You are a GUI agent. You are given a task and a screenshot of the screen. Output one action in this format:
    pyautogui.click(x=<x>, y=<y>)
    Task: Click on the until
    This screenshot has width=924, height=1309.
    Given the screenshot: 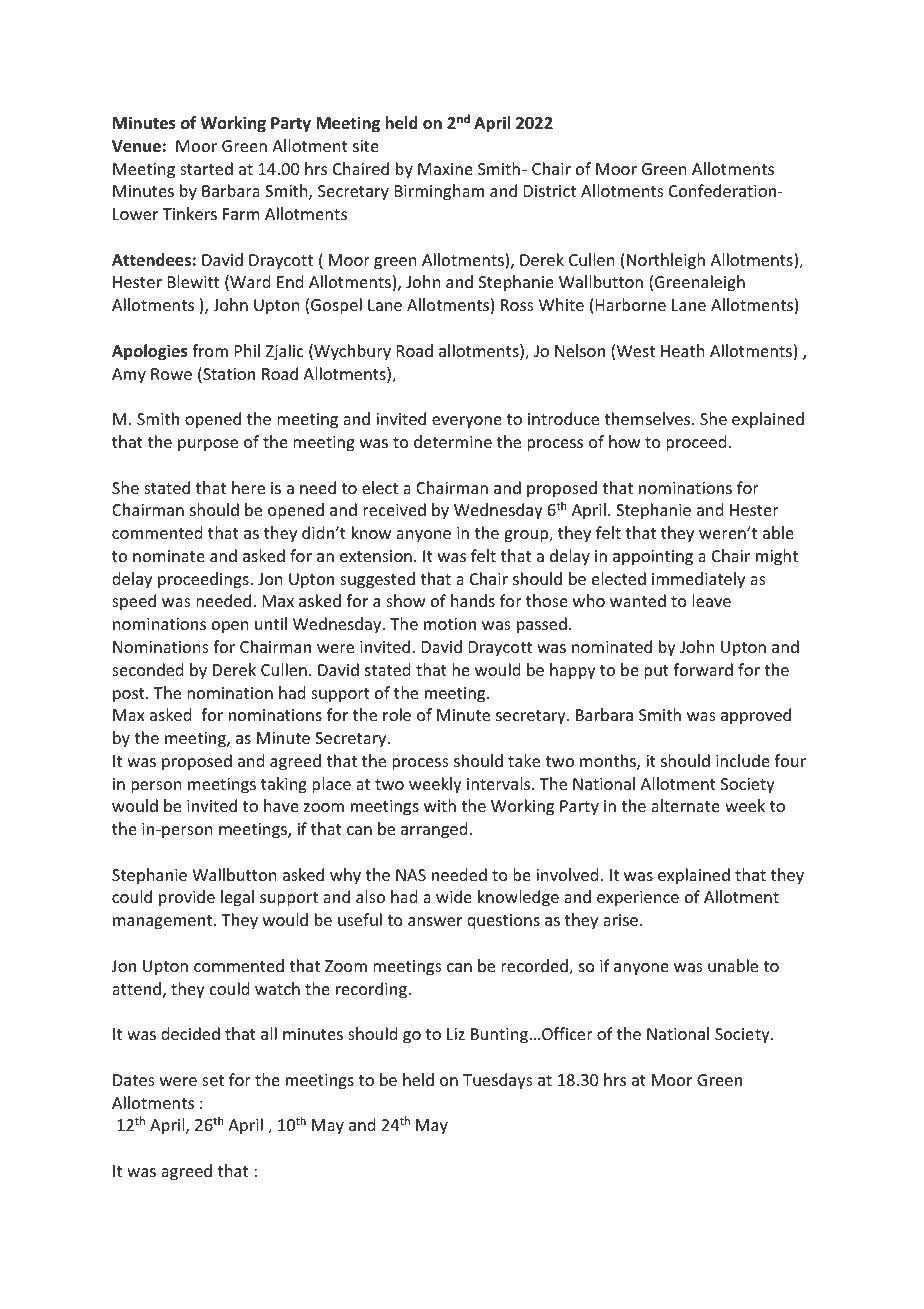 What is the action you would take?
    pyautogui.click(x=271, y=623)
